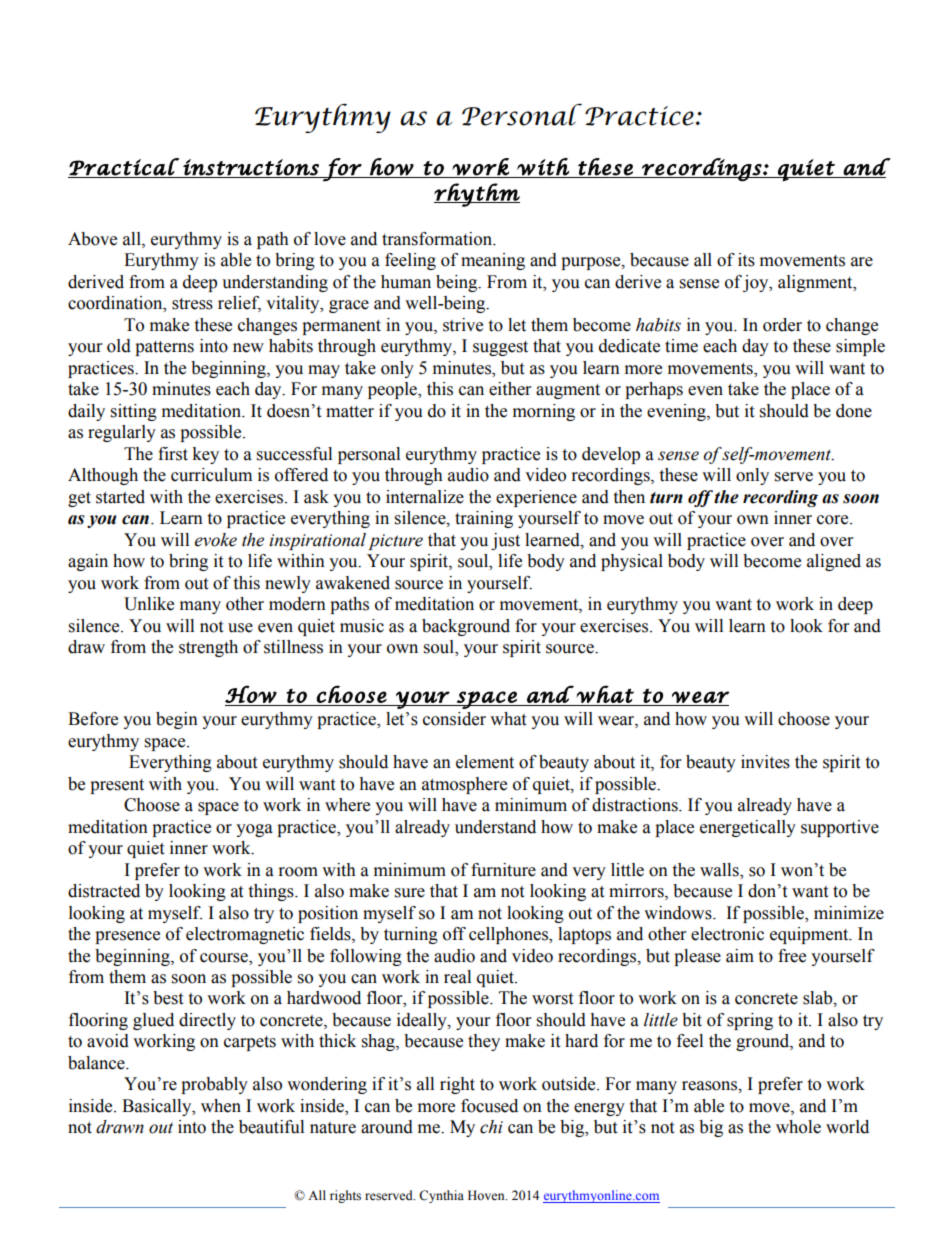  Describe the element at coordinates (158, 1107) in the image. I see `Basically` at that location.
